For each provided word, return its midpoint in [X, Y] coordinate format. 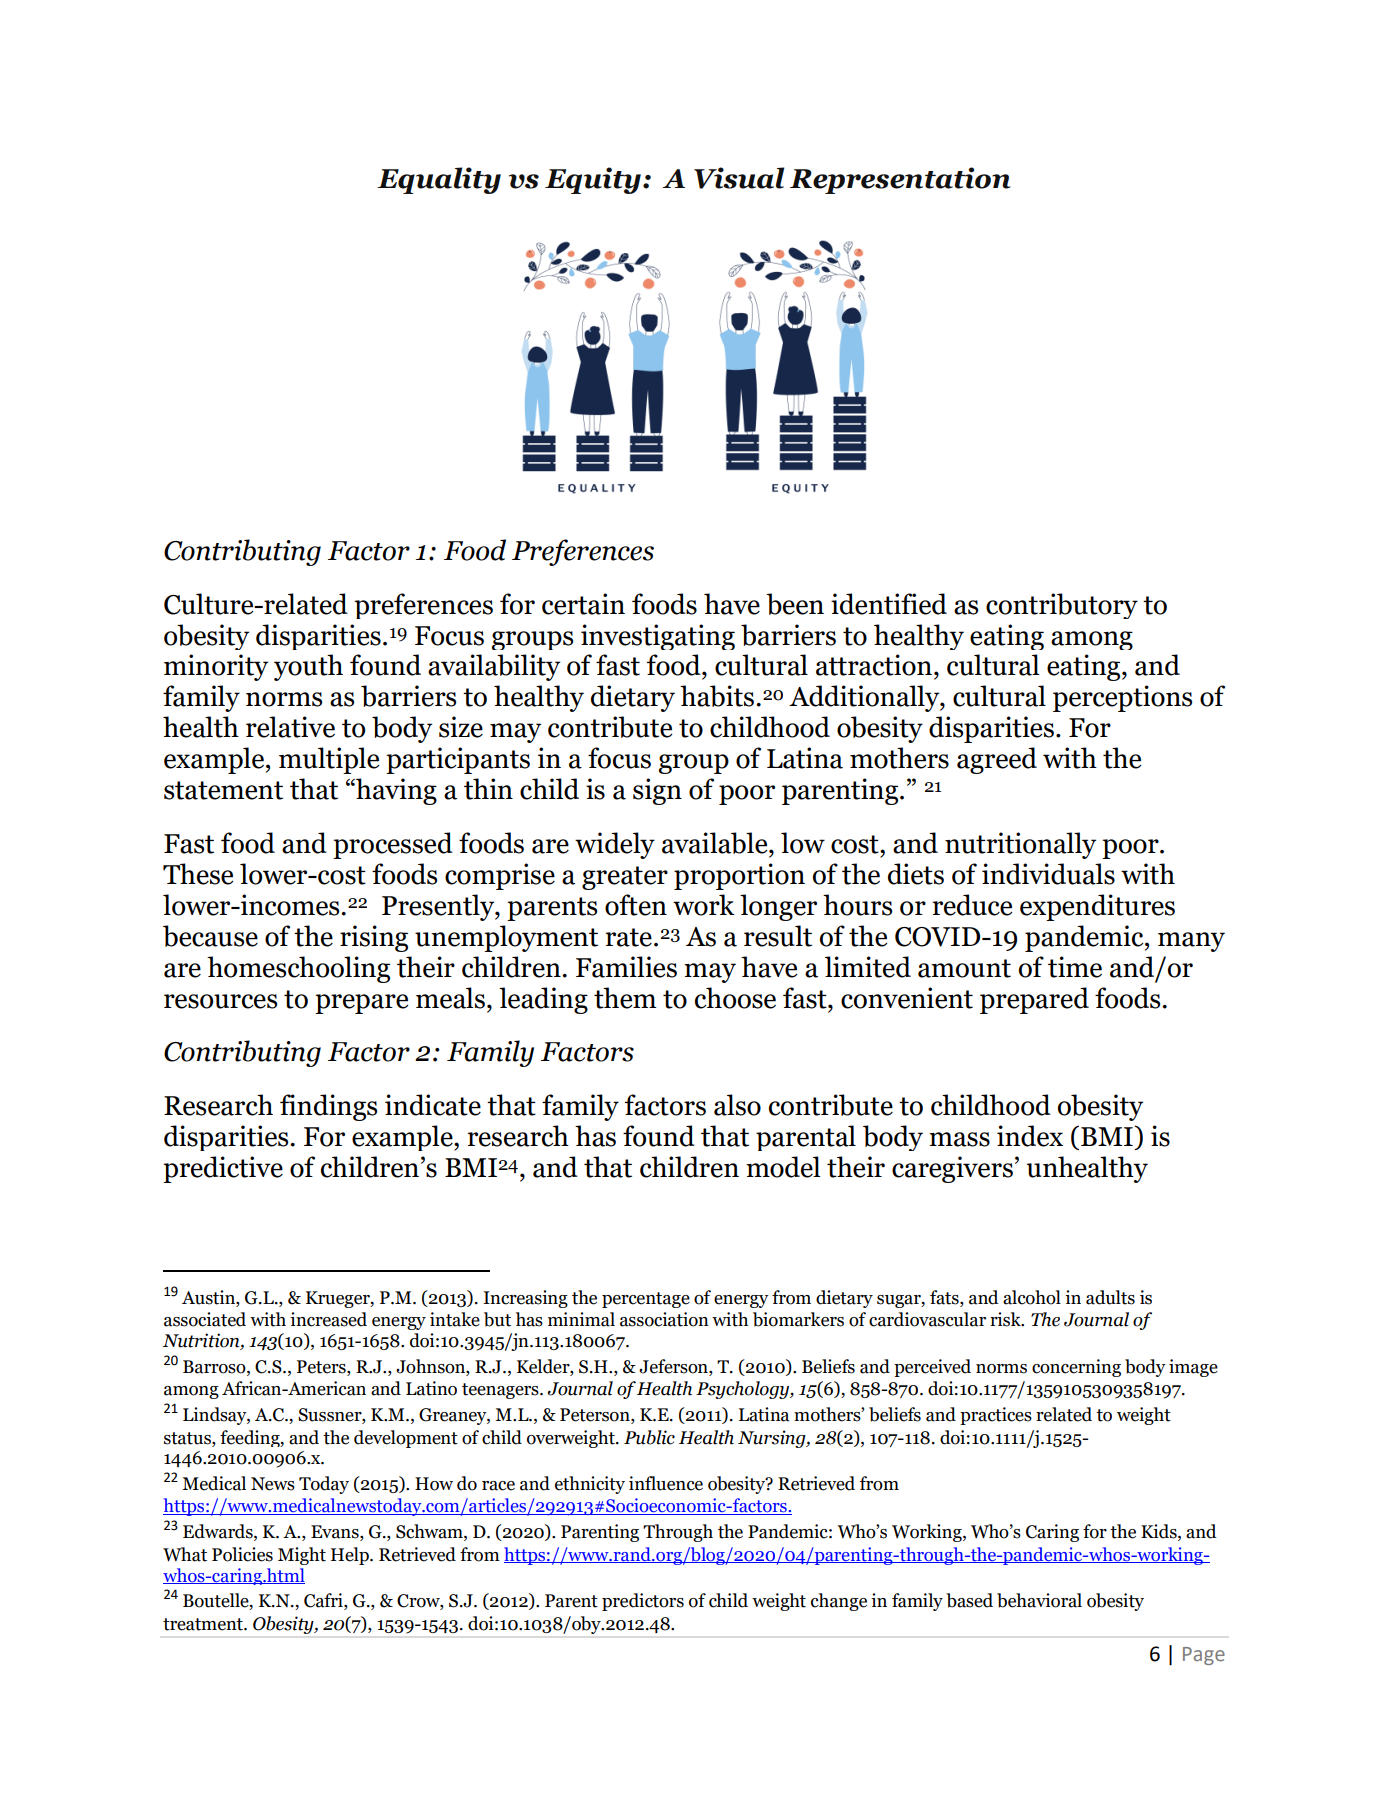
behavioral [1039, 1600]
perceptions [1122, 698]
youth [308, 667]
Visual [739, 178]
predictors [643, 1602]
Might [302, 1556]
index [1030, 1136]
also [737, 1105]
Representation [900, 180]
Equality [439, 180]
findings [328, 1107]
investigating [658, 637]
